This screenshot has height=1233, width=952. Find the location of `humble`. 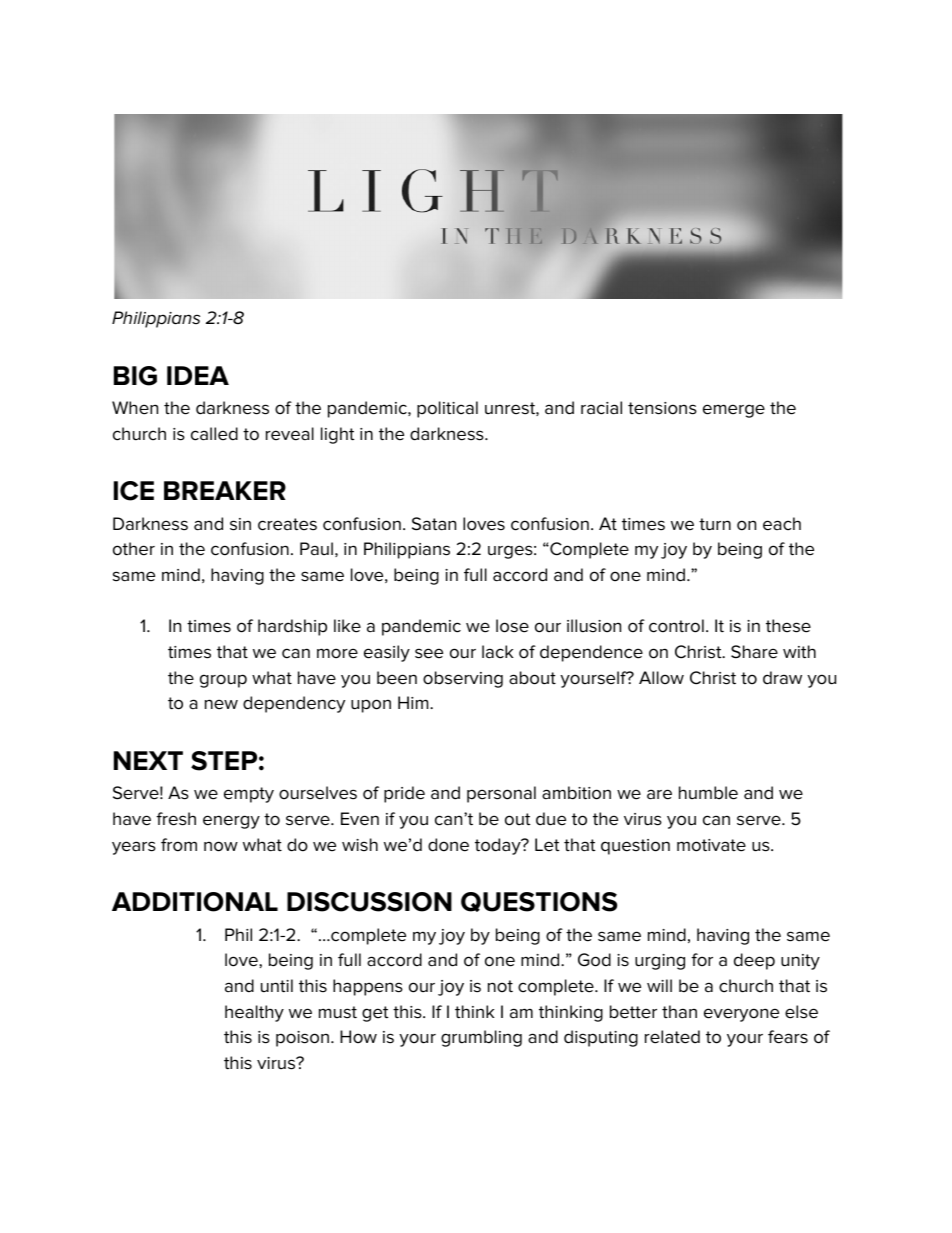

humble is located at coordinates (708, 793).
